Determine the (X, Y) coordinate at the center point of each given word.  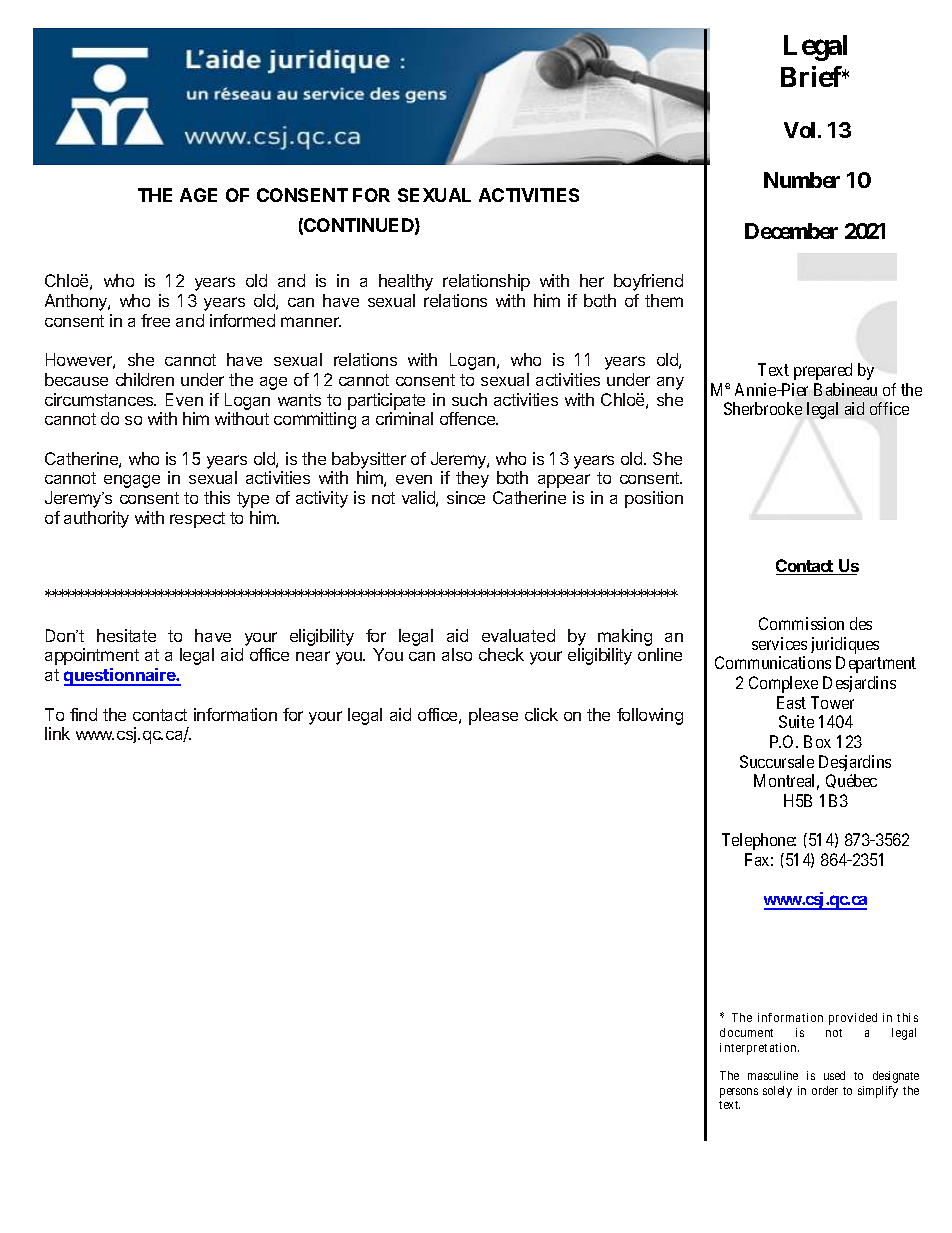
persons (739, 1093)
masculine (773, 1075)
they (472, 479)
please (493, 716)
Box (817, 741)
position (654, 499)
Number (802, 180)
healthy (406, 282)
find (83, 714)
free (155, 320)
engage (132, 481)
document (746, 1032)
